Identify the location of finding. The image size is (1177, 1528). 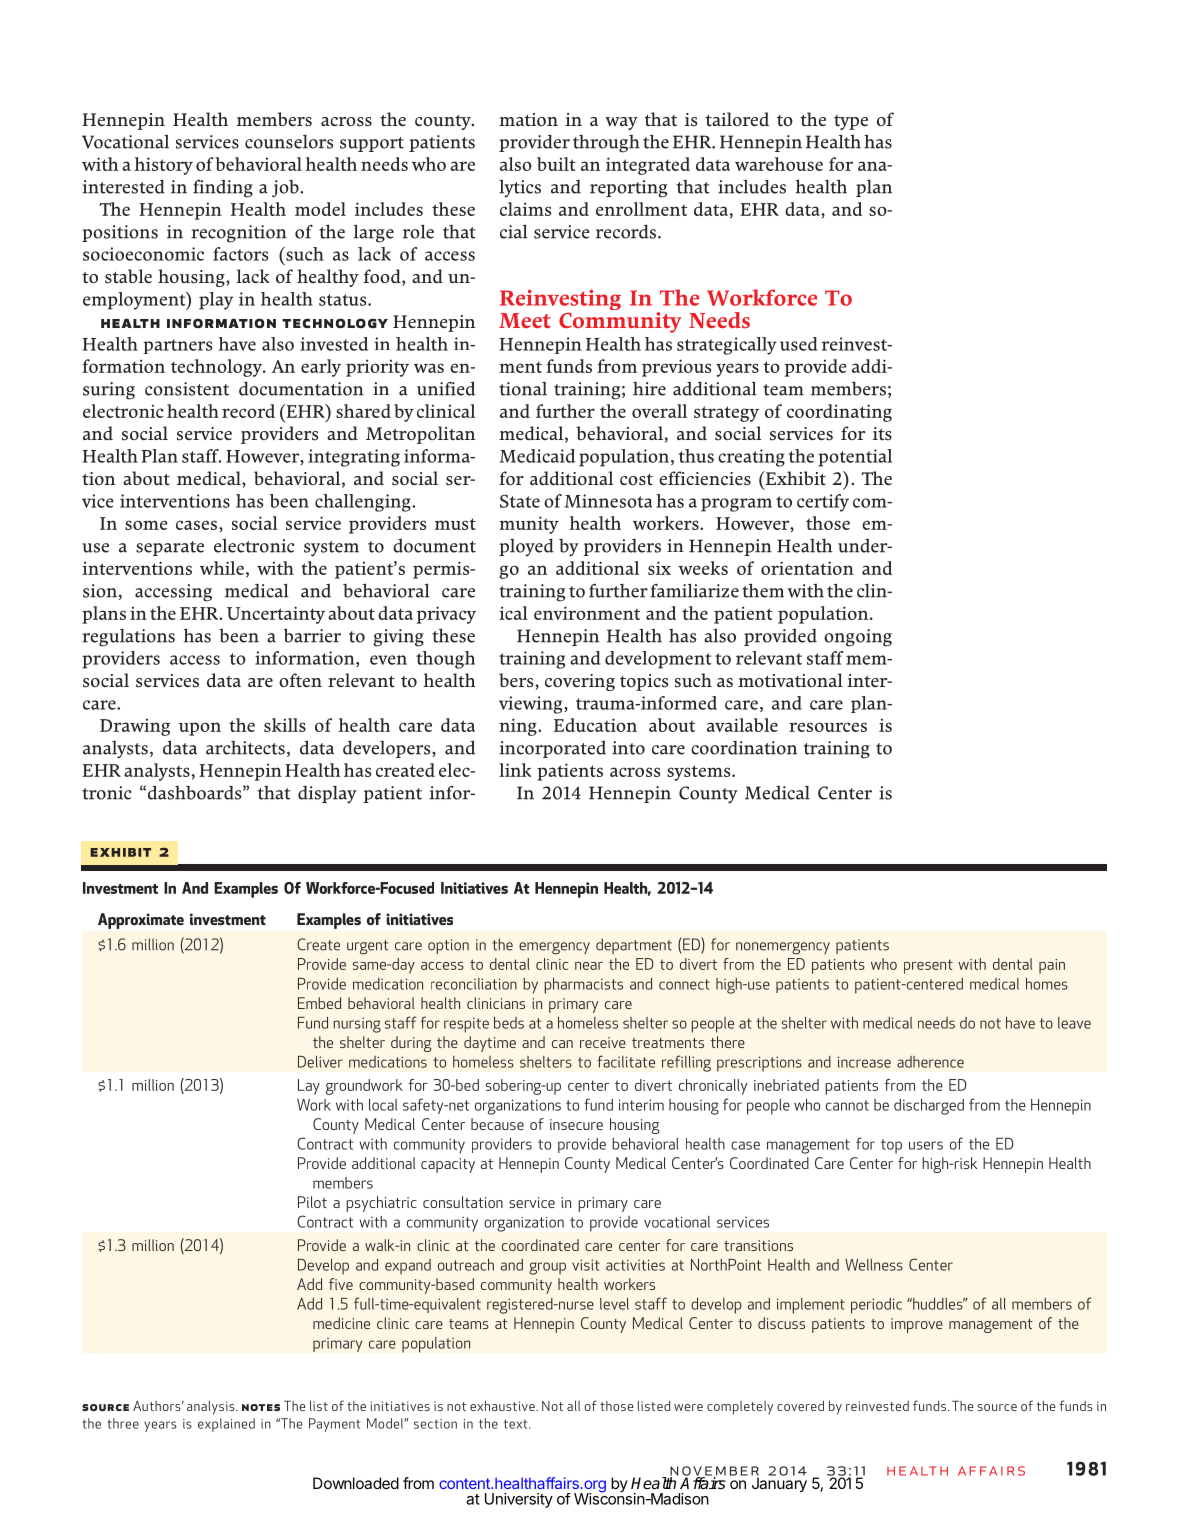
(223, 189).
